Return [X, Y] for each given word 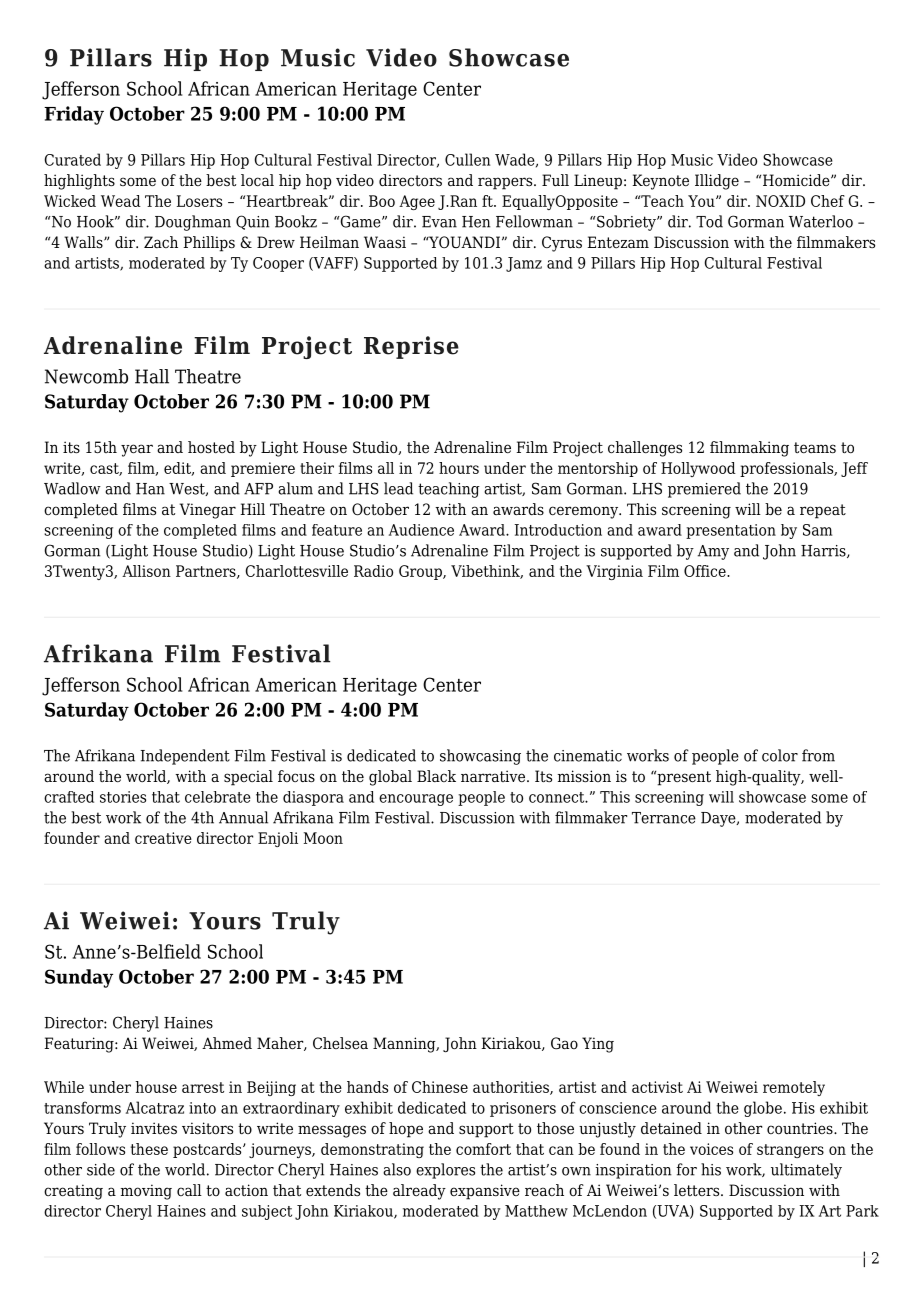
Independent [185, 757]
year [137, 450]
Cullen [467, 159]
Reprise [411, 347]
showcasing [480, 757]
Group [421, 572]
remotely [794, 1088]
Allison [146, 571]
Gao [564, 1043]
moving [146, 1192]
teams [815, 447]
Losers [199, 201]
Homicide [797, 180]
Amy [713, 552]
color [780, 755]
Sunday [79, 978]
